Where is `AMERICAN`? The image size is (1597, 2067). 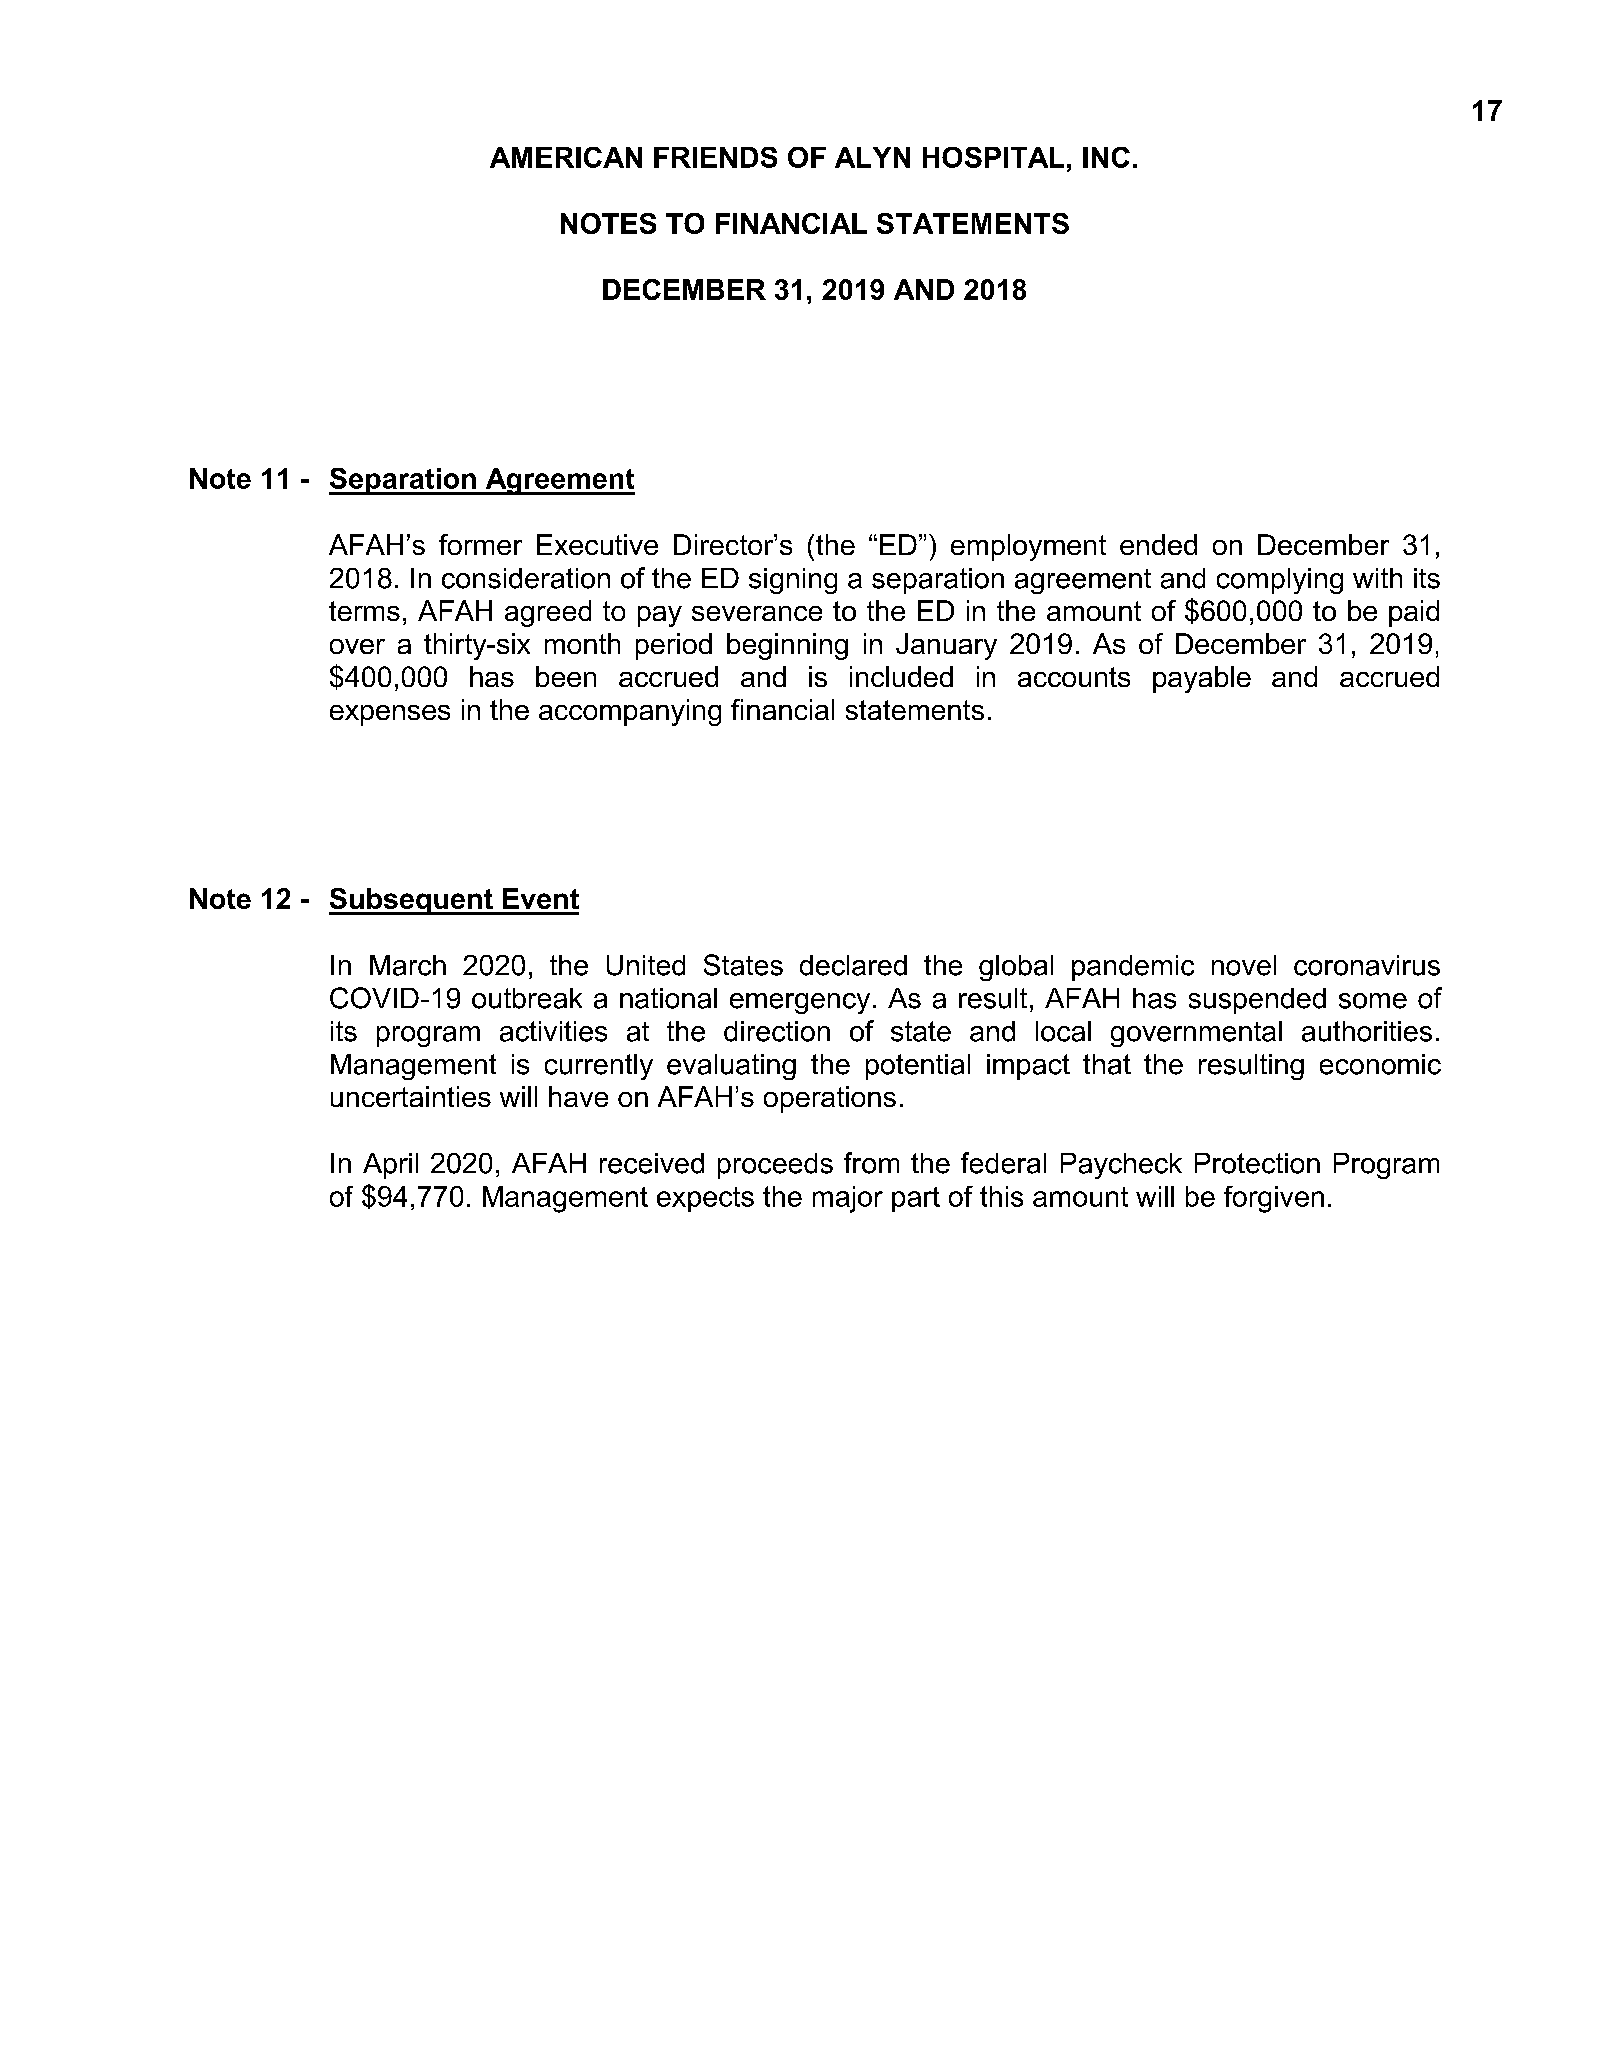 AMERICAN is located at coordinates (566, 157).
